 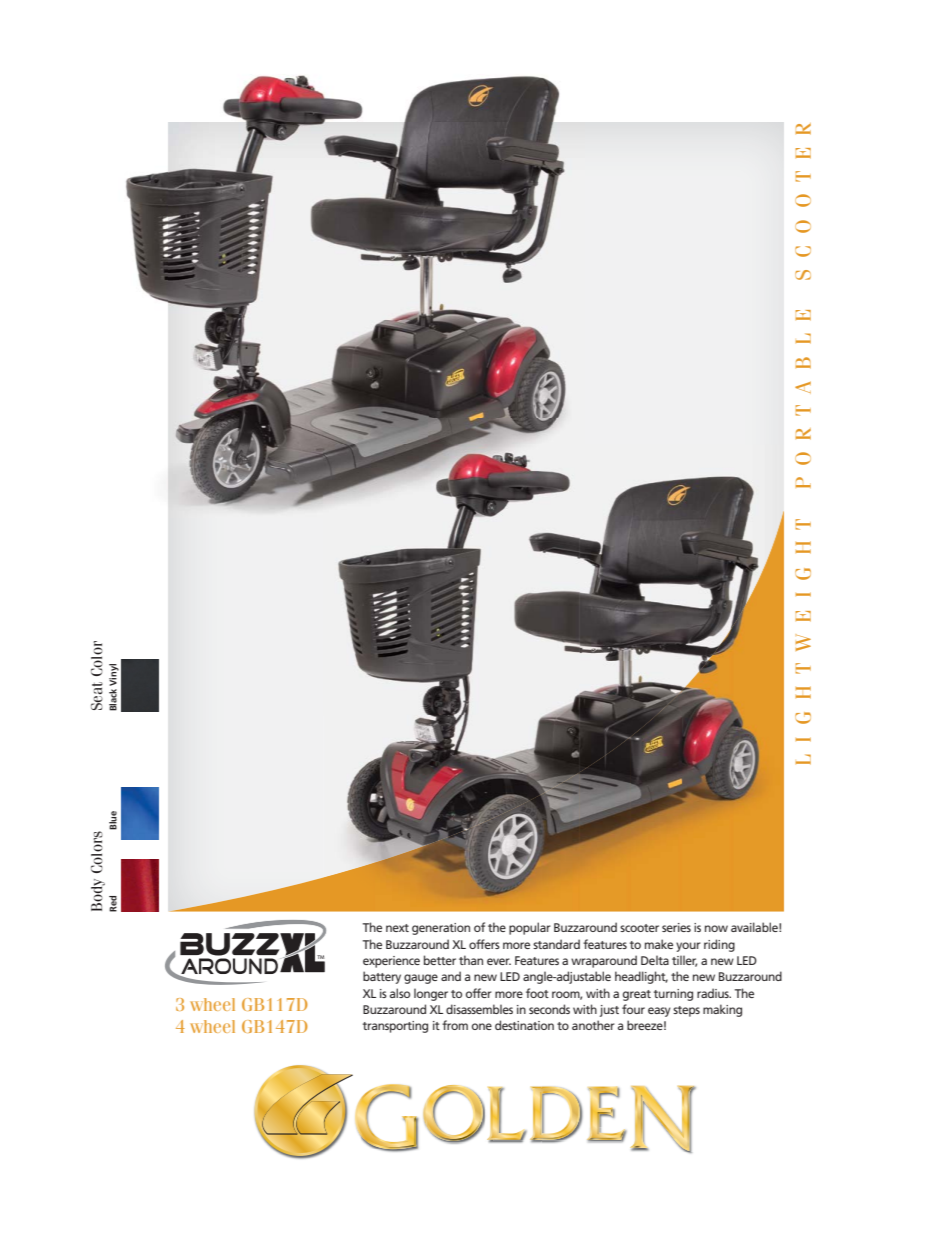 What do you see at coordinates (421, 979) in the page?
I see `gauge` at bounding box center [421, 979].
